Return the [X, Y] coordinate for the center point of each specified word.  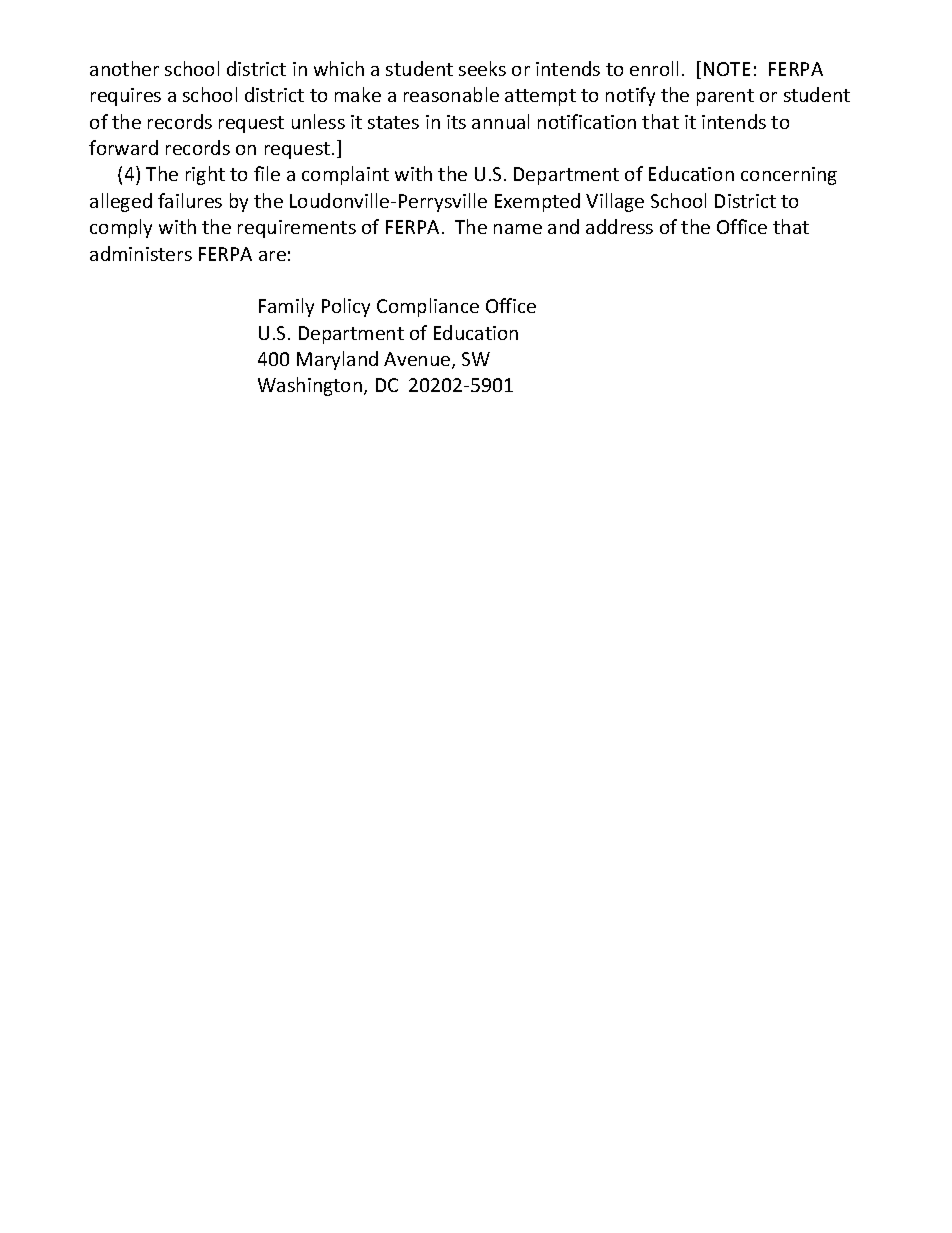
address [619, 226]
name [518, 229]
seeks [482, 68]
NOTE [727, 69]
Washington [311, 386]
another [124, 68]
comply [121, 228]
